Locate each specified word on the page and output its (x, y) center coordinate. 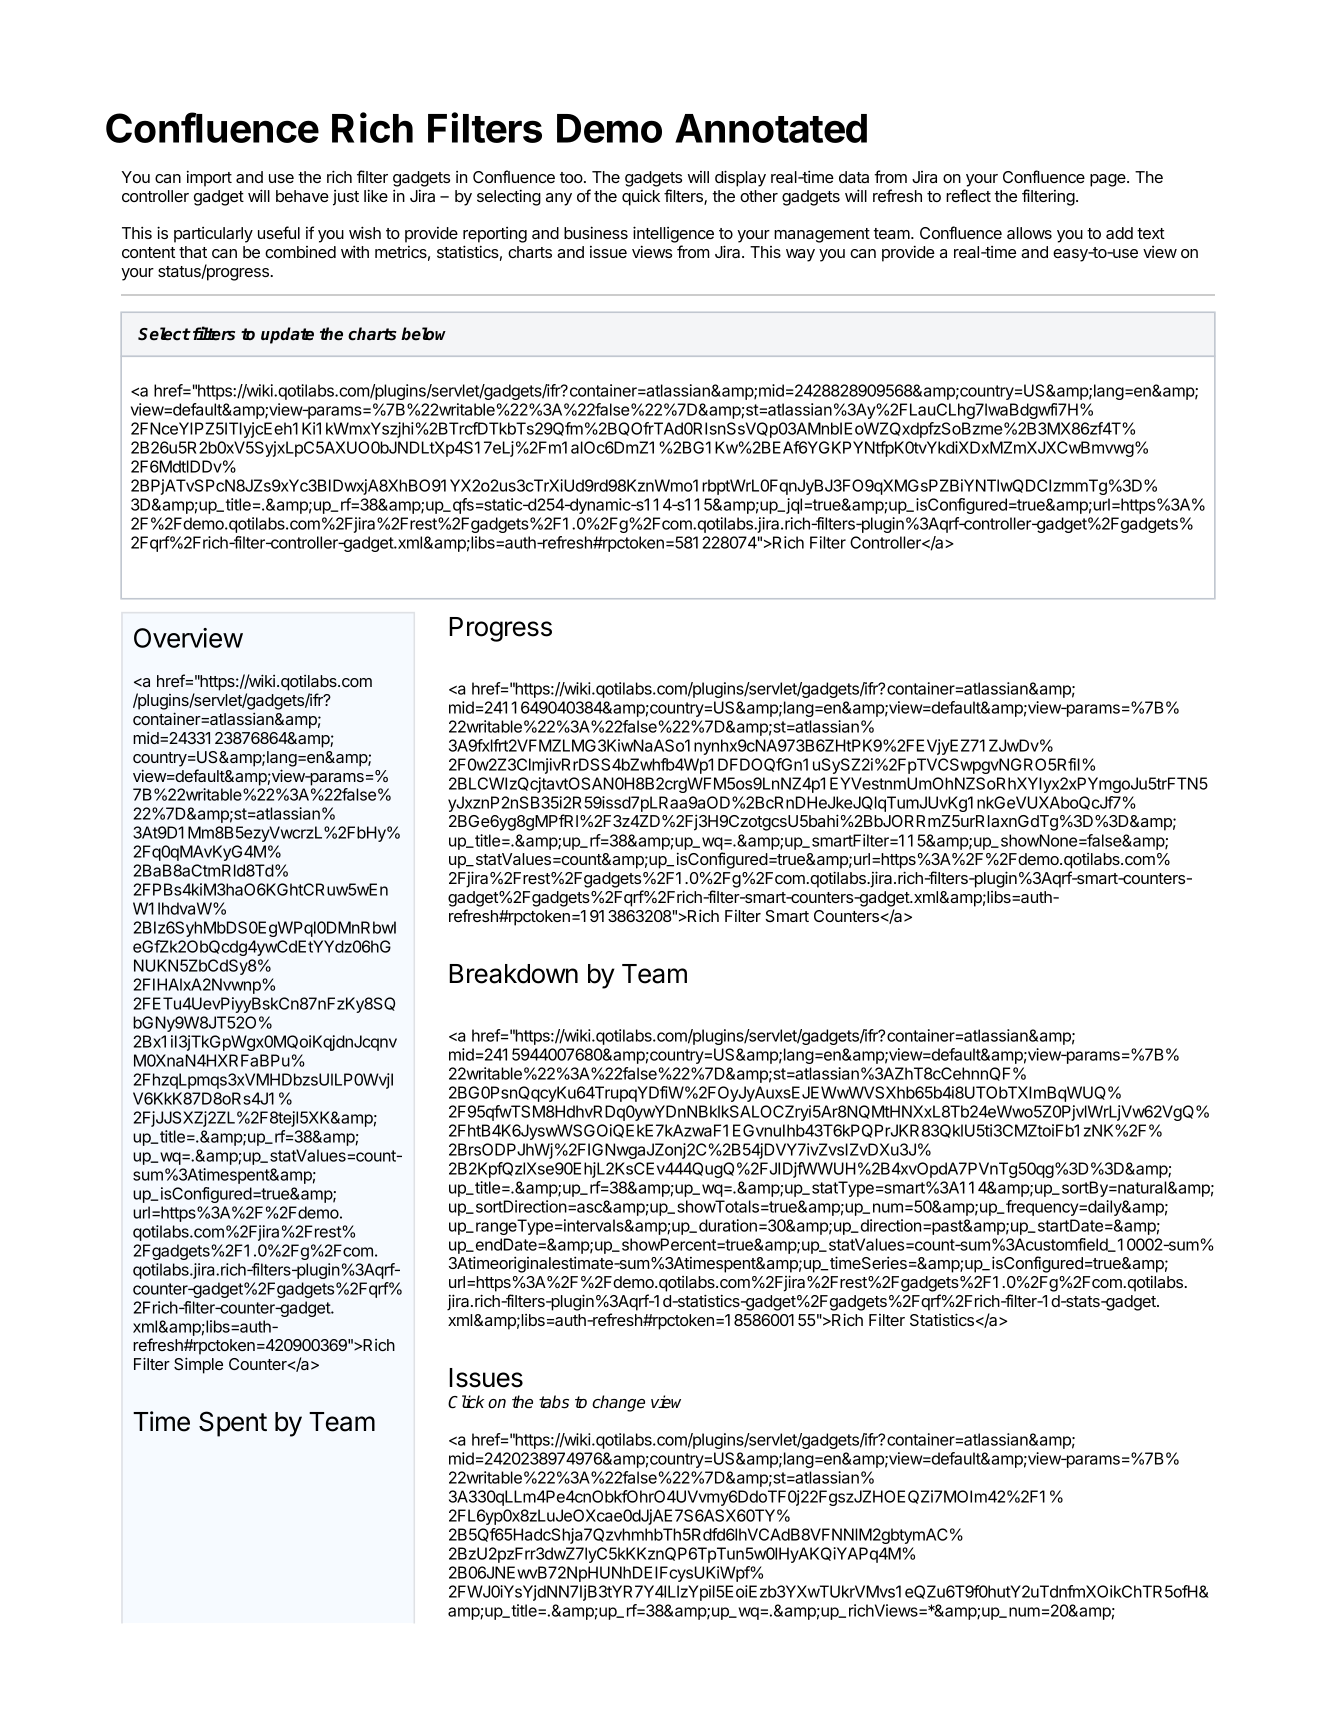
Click (466, 1402)
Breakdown (513, 974)
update (287, 335)
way (800, 255)
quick (641, 197)
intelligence (673, 234)
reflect (968, 195)
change (618, 1403)
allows (1029, 233)
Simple (198, 1365)
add (1119, 233)
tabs (554, 1402)
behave (302, 196)
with (355, 251)
